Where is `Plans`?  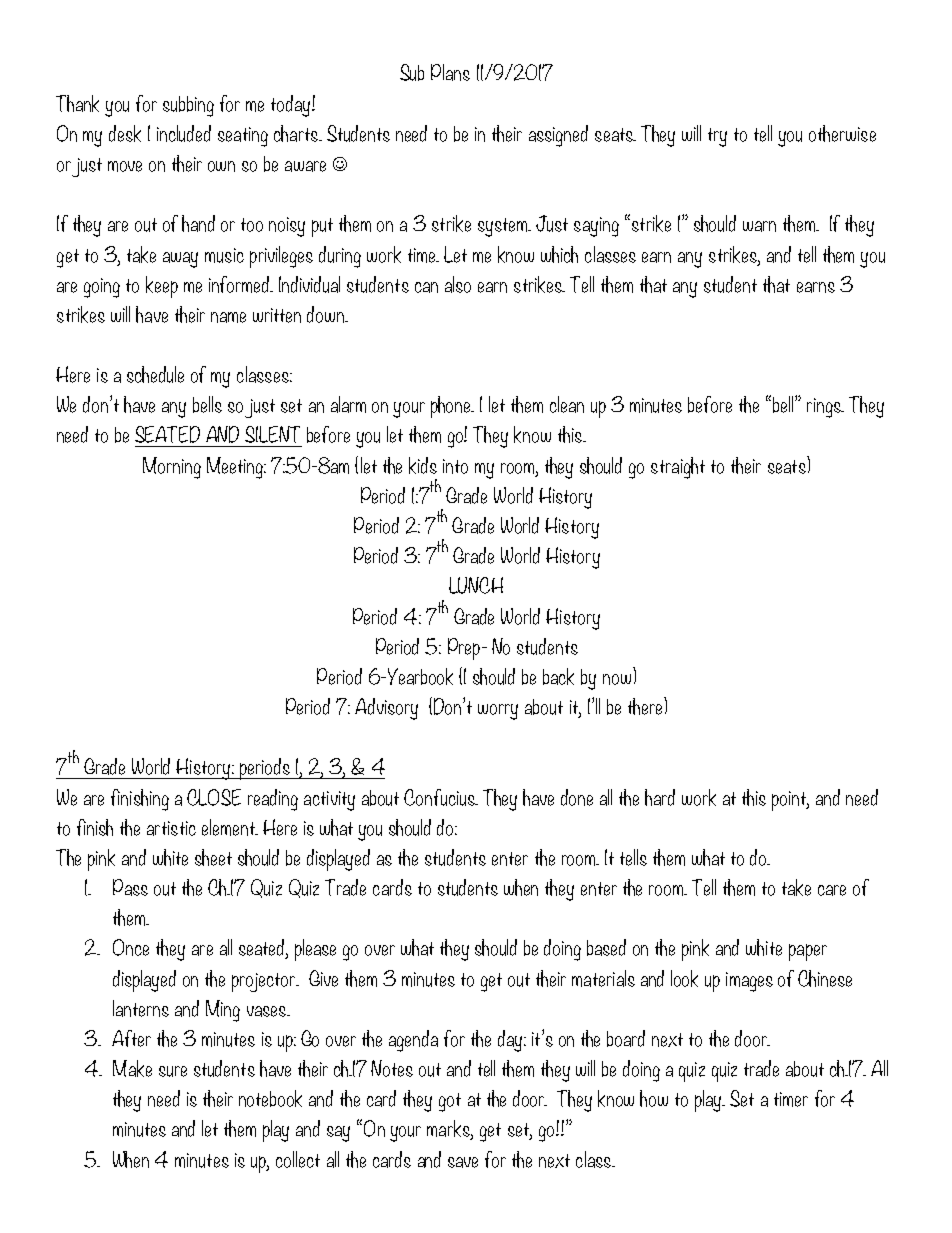 Plans is located at coordinates (450, 72).
